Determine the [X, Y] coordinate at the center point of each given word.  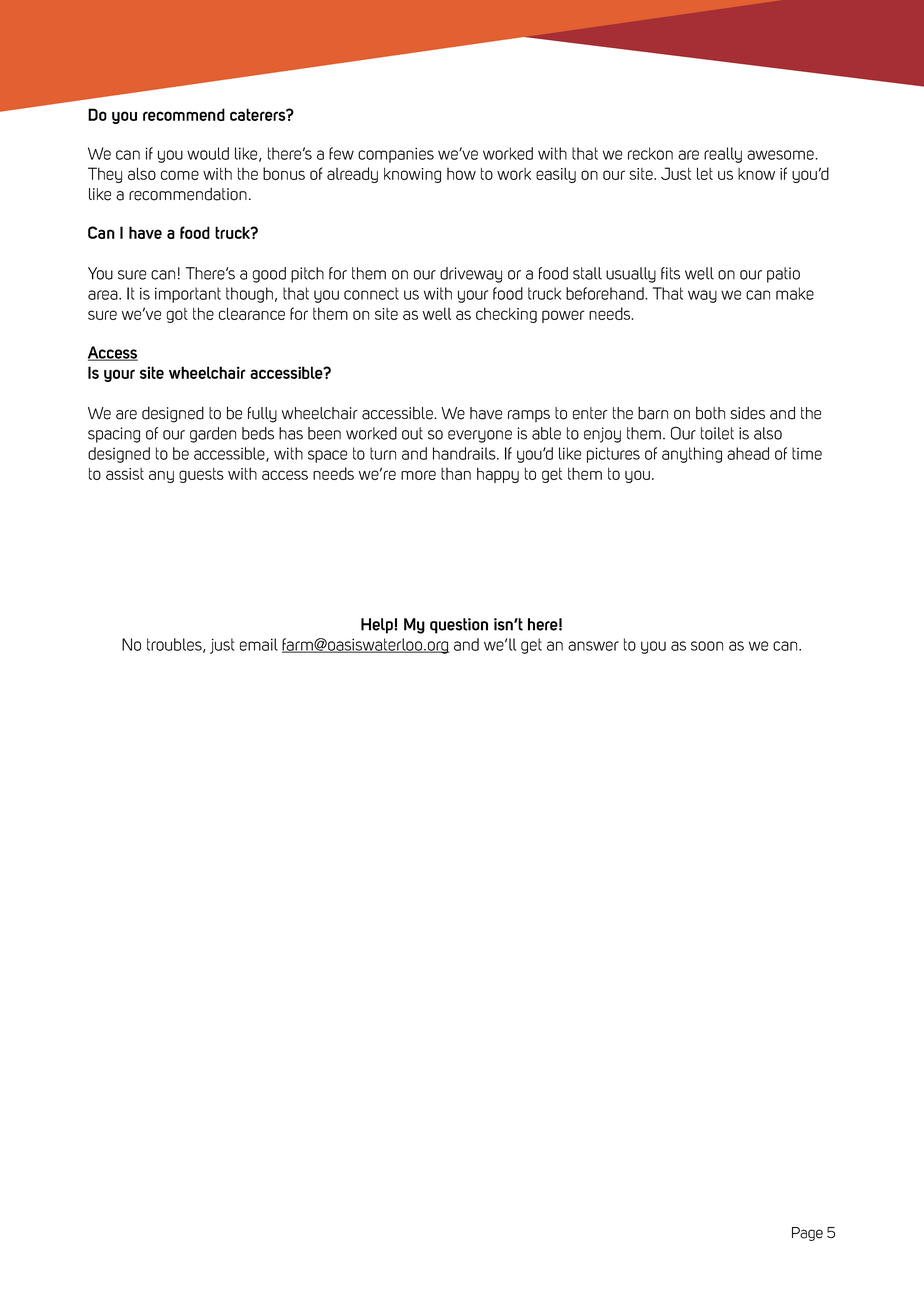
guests [201, 475]
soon [707, 646]
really [723, 155]
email [259, 644]
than [456, 474]
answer [593, 646]
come [180, 175]
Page [807, 1234]
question [459, 626]
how [461, 174]
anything [692, 455]
